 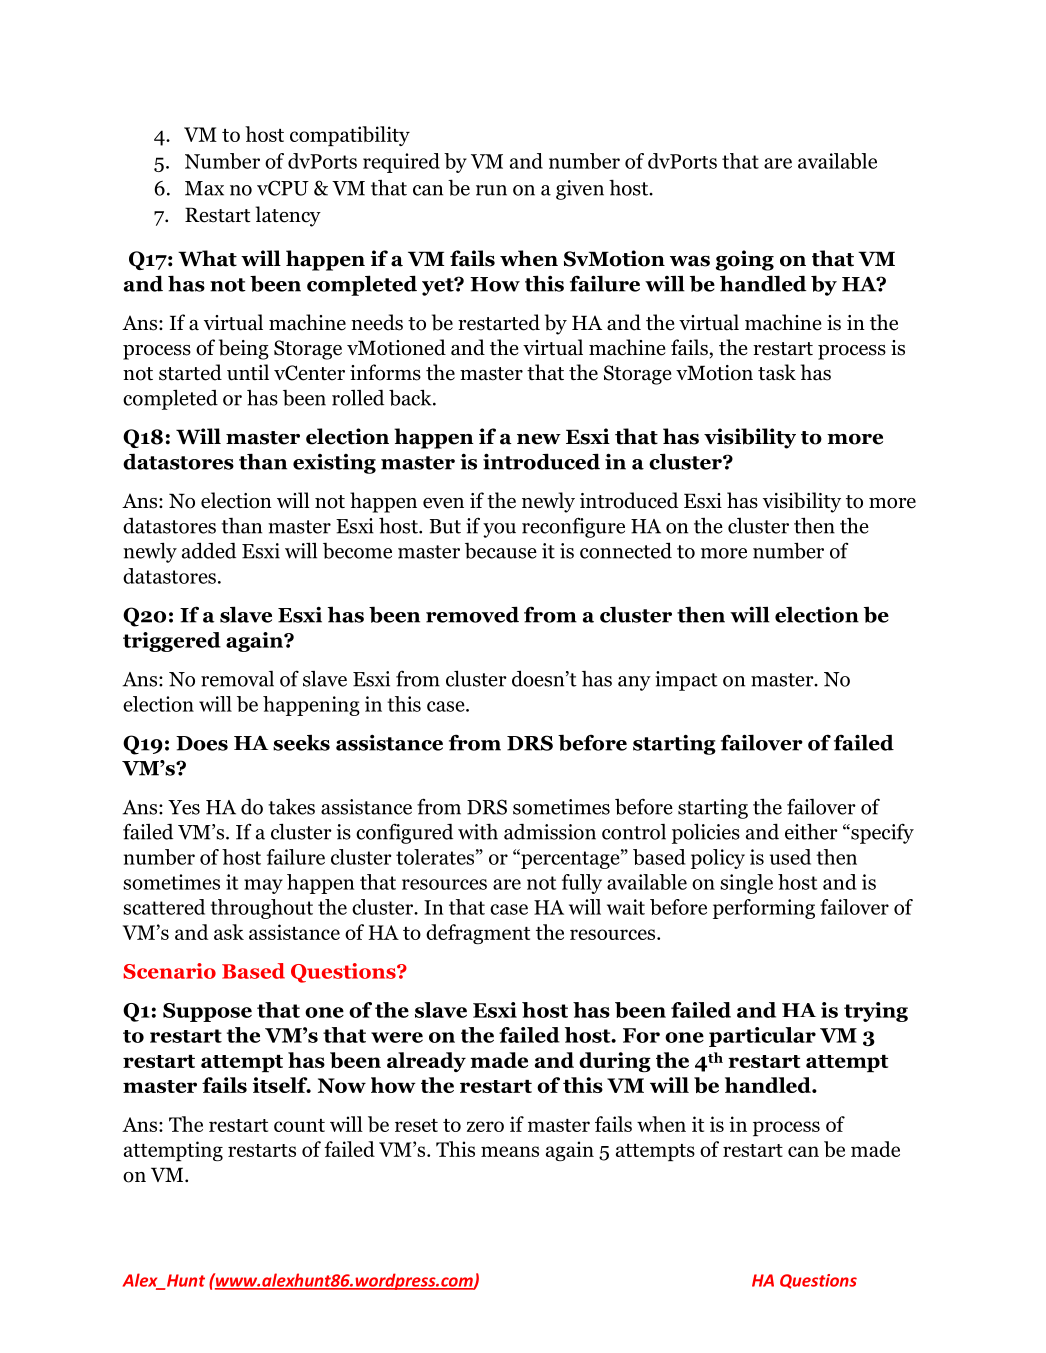 What do you see at coordinates (411, 397) in the image?
I see `back` at bounding box center [411, 397].
